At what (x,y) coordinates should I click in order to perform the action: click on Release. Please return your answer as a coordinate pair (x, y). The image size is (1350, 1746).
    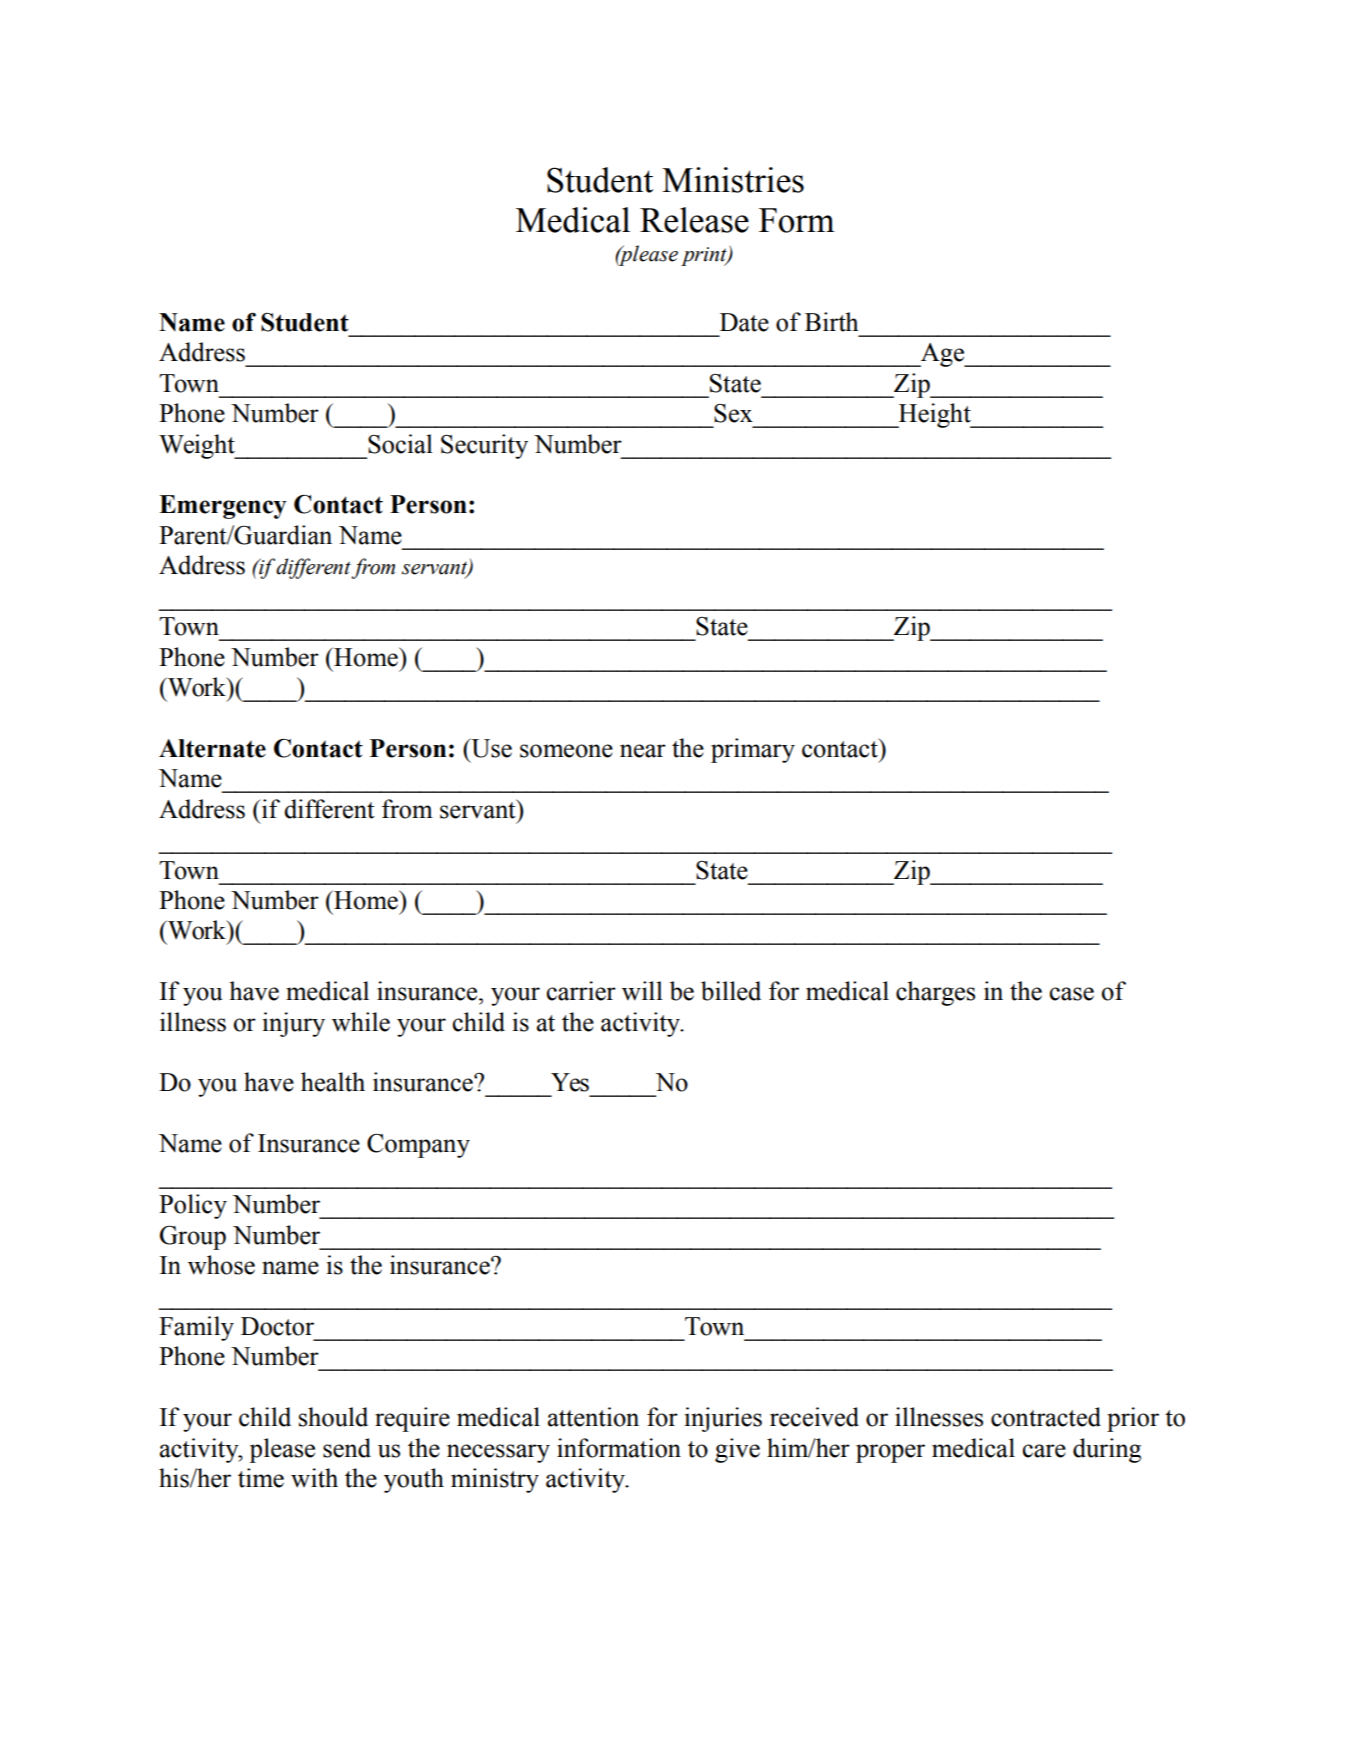
    Looking at the image, I should click on (694, 220).
